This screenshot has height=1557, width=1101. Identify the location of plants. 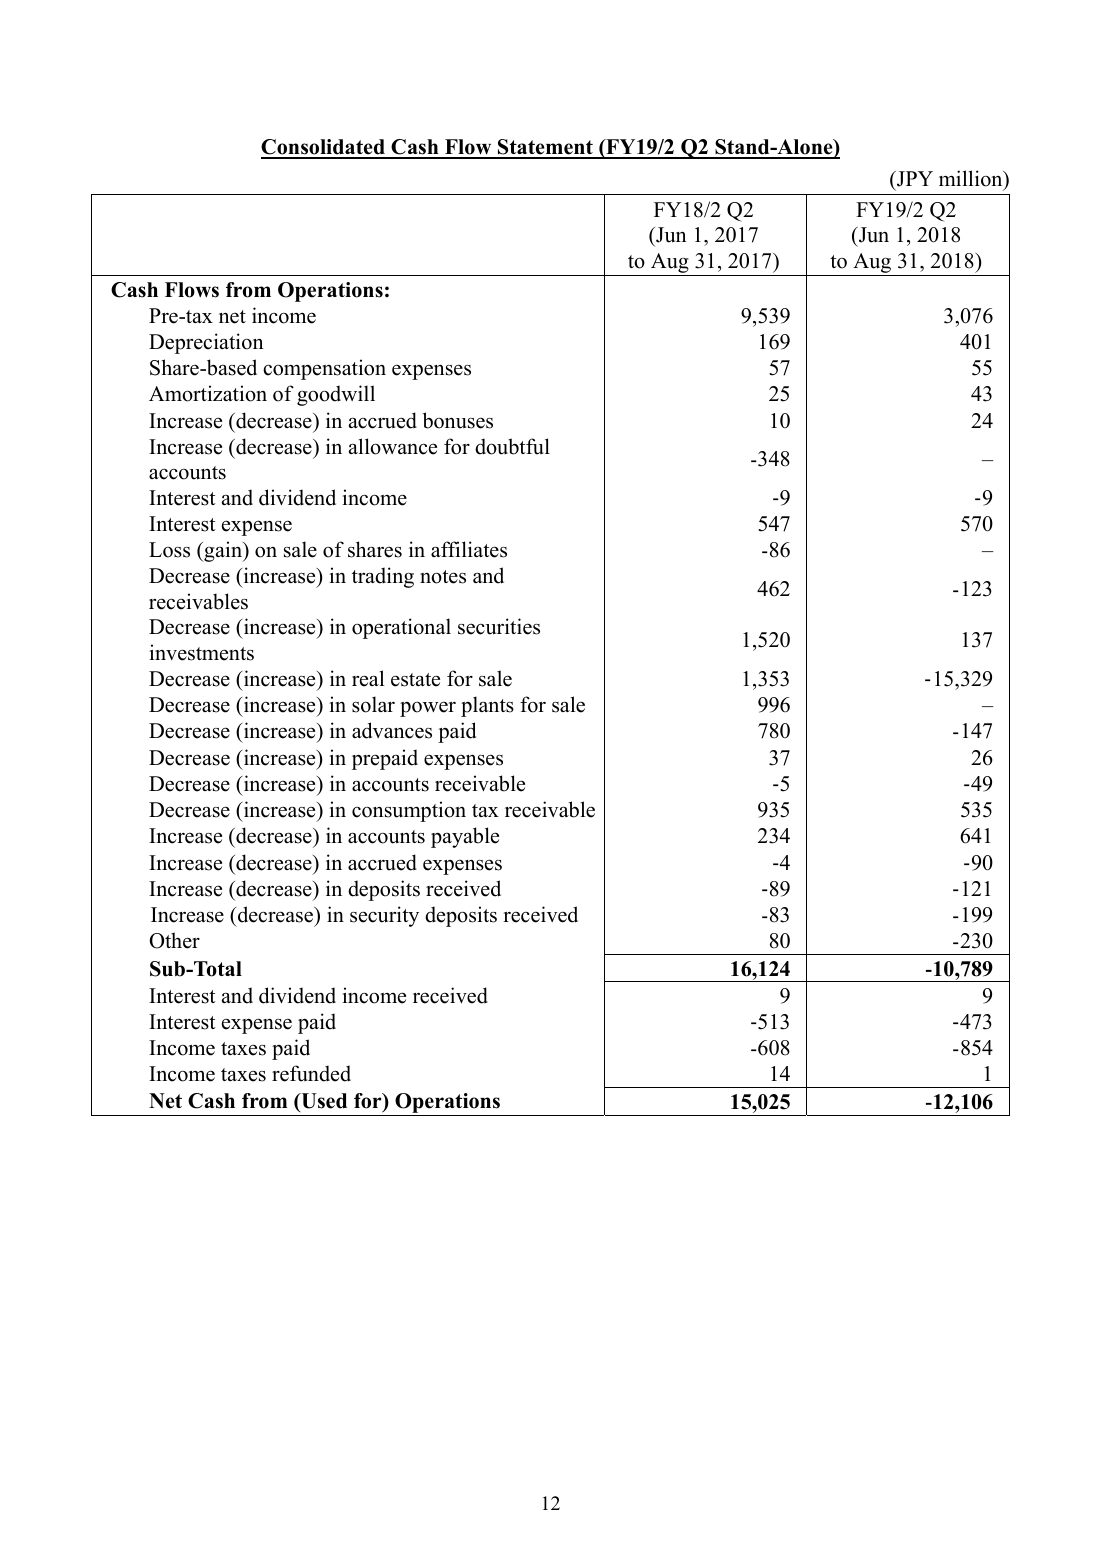
(487, 706).
